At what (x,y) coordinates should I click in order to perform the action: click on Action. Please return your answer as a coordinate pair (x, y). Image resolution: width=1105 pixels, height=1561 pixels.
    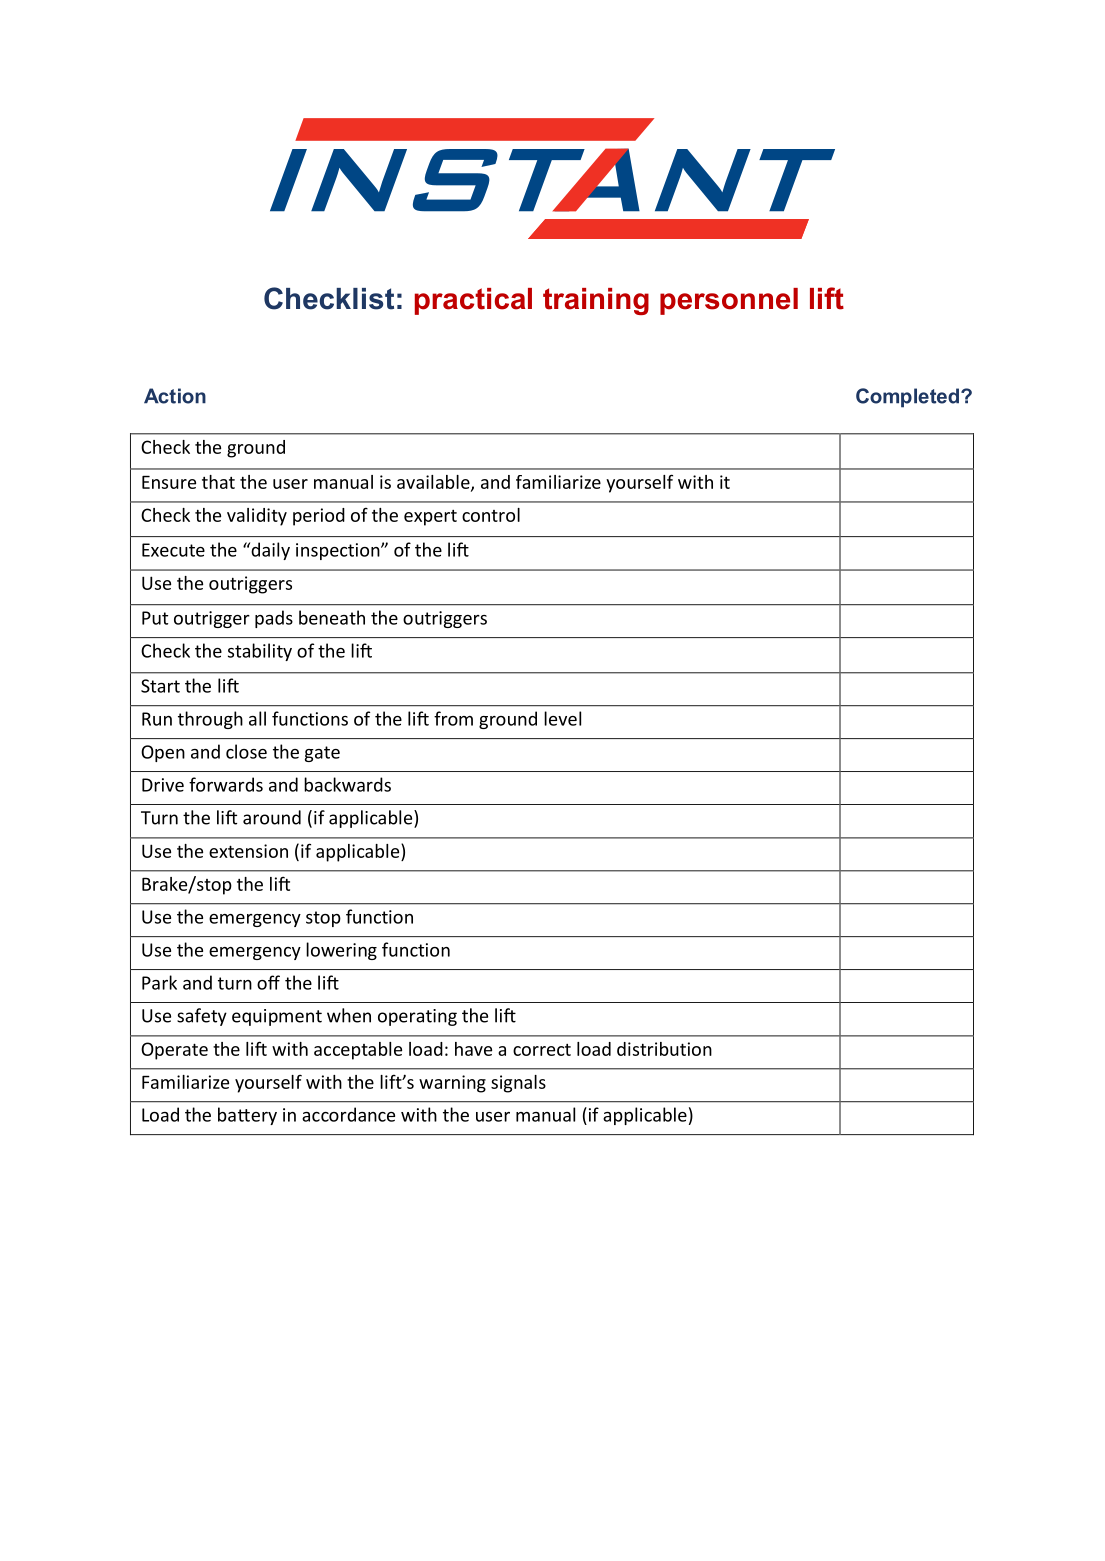
    Looking at the image, I should click on (175, 396).
